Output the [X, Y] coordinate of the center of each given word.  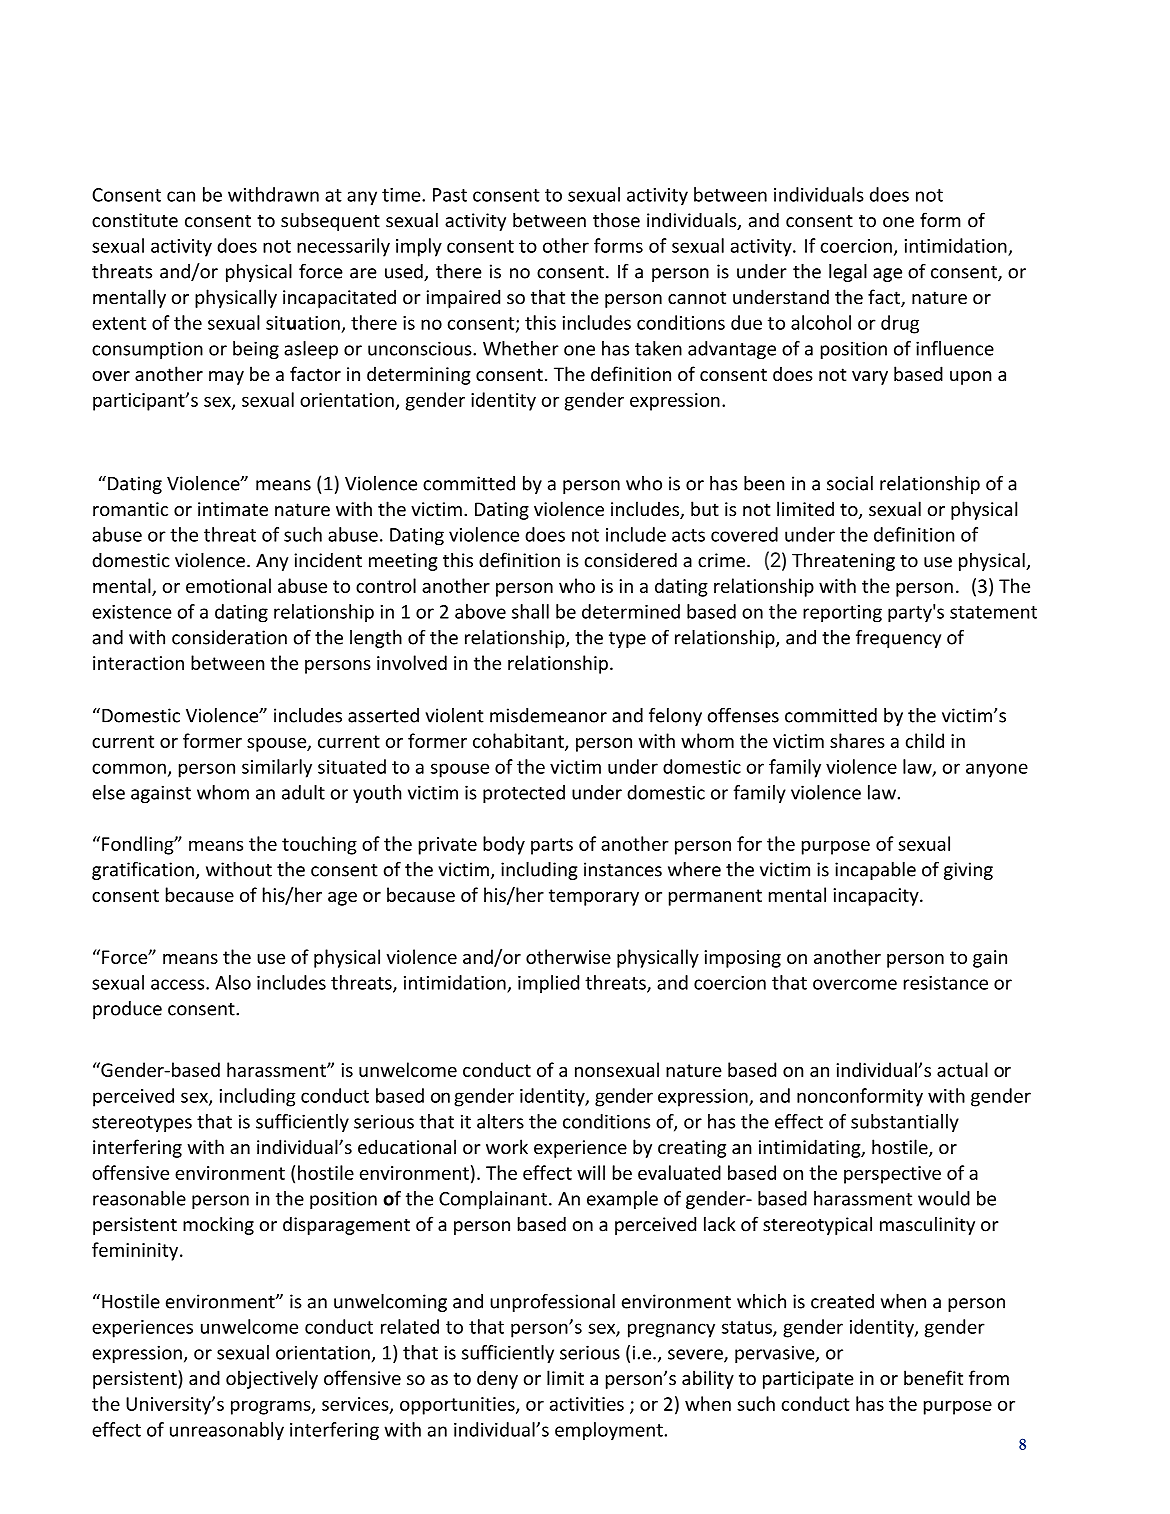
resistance [946, 983]
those [616, 220]
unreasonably [227, 1431]
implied [548, 984]
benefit [933, 1377]
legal [848, 273]
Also [233, 982]
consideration [229, 637]
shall [530, 611]
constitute [135, 220]
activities [587, 1404]
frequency [898, 639]
